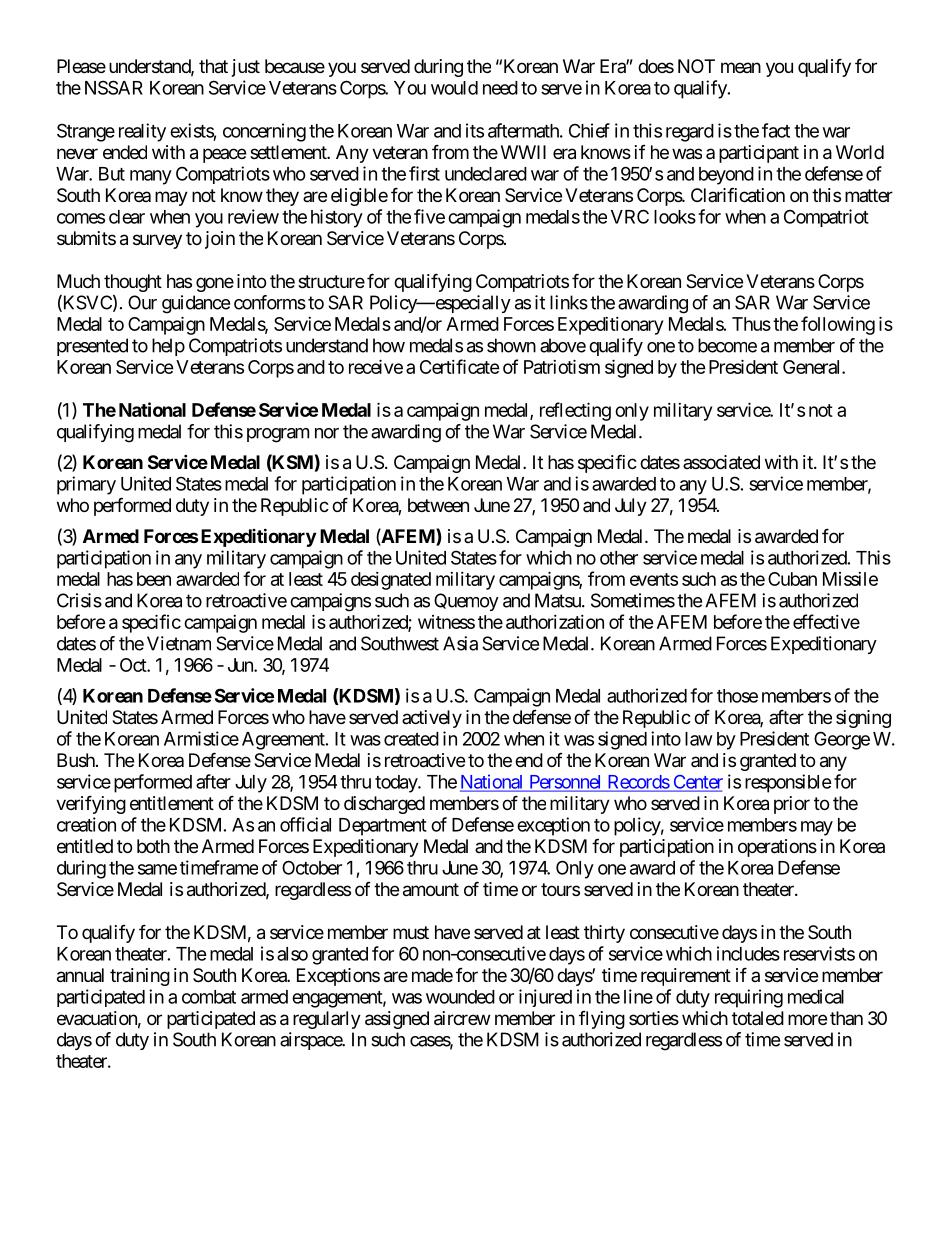 The image size is (952, 1233). I want to click on wounded, so click(460, 997).
